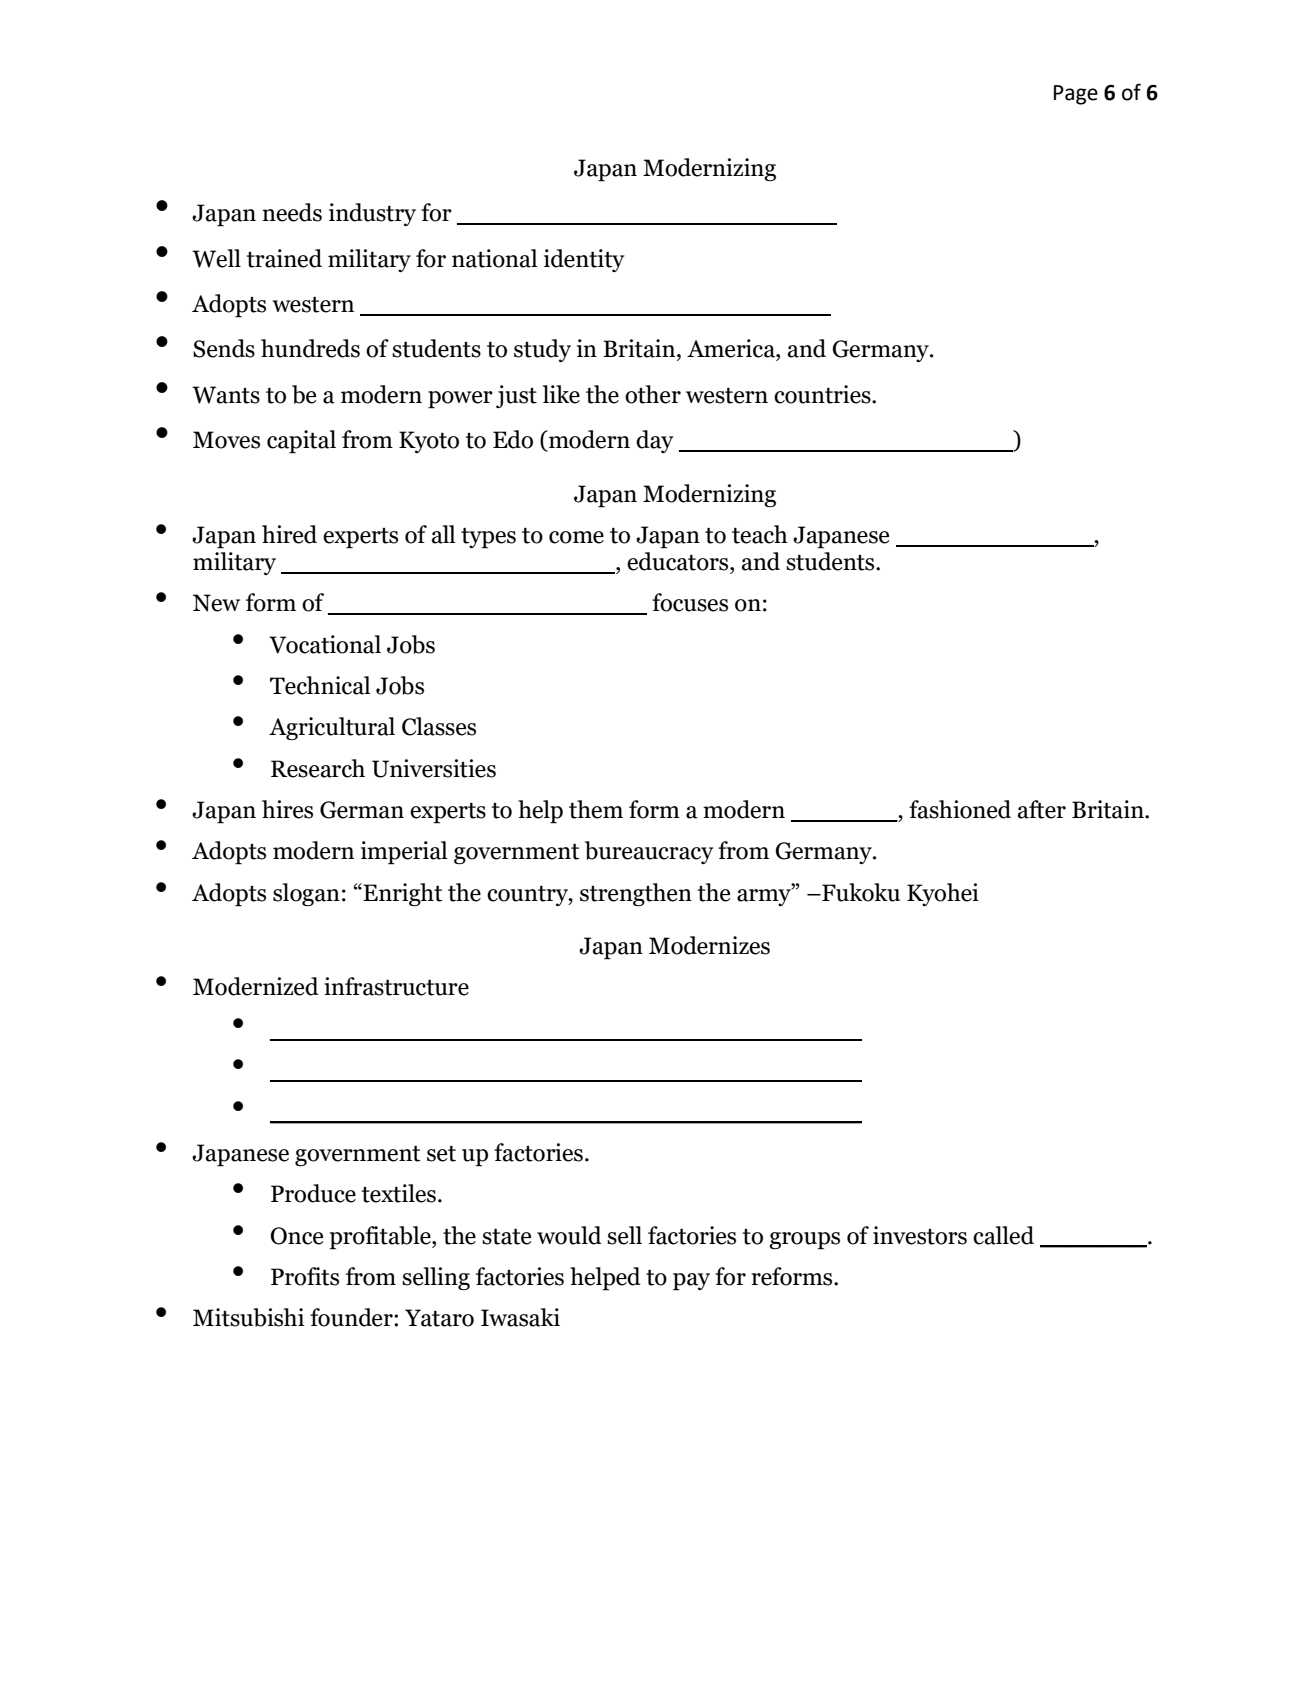 The width and height of the screenshot is (1312, 1697). What do you see at coordinates (305, 1276) in the screenshot?
I see `Profits` at bounding box center [305, 1276].
